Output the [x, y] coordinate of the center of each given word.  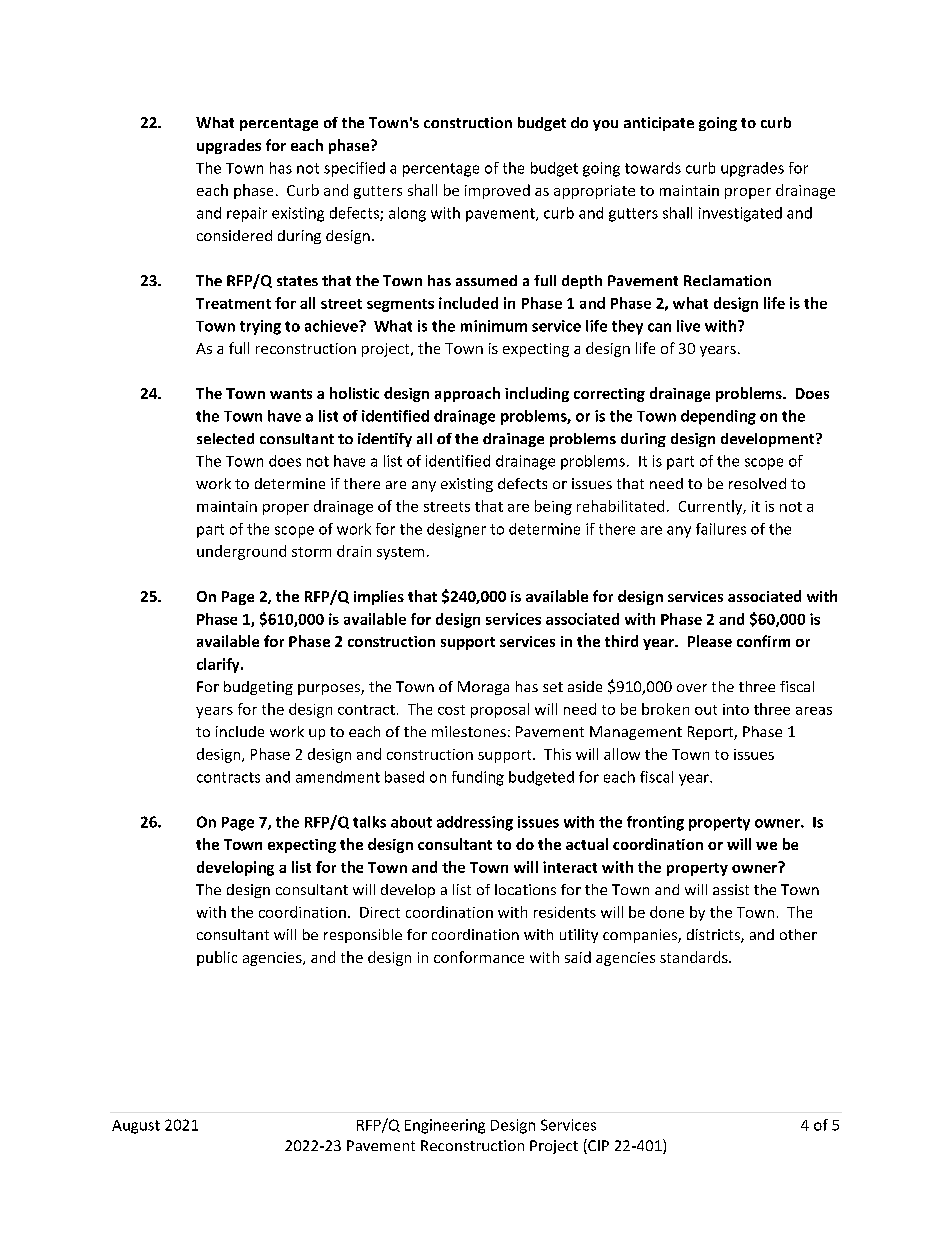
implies [379, 597]
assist [731, 889]
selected [225, 438]
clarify [219, 665]
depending [718, 417]
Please [710, 641]
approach [467, 394]
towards [653, 168]
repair [247, 214]
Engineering [445, 1126]
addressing [475, 823]
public [217, 958]
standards [695, 957]
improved [497, 191]
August [136, 1127]
